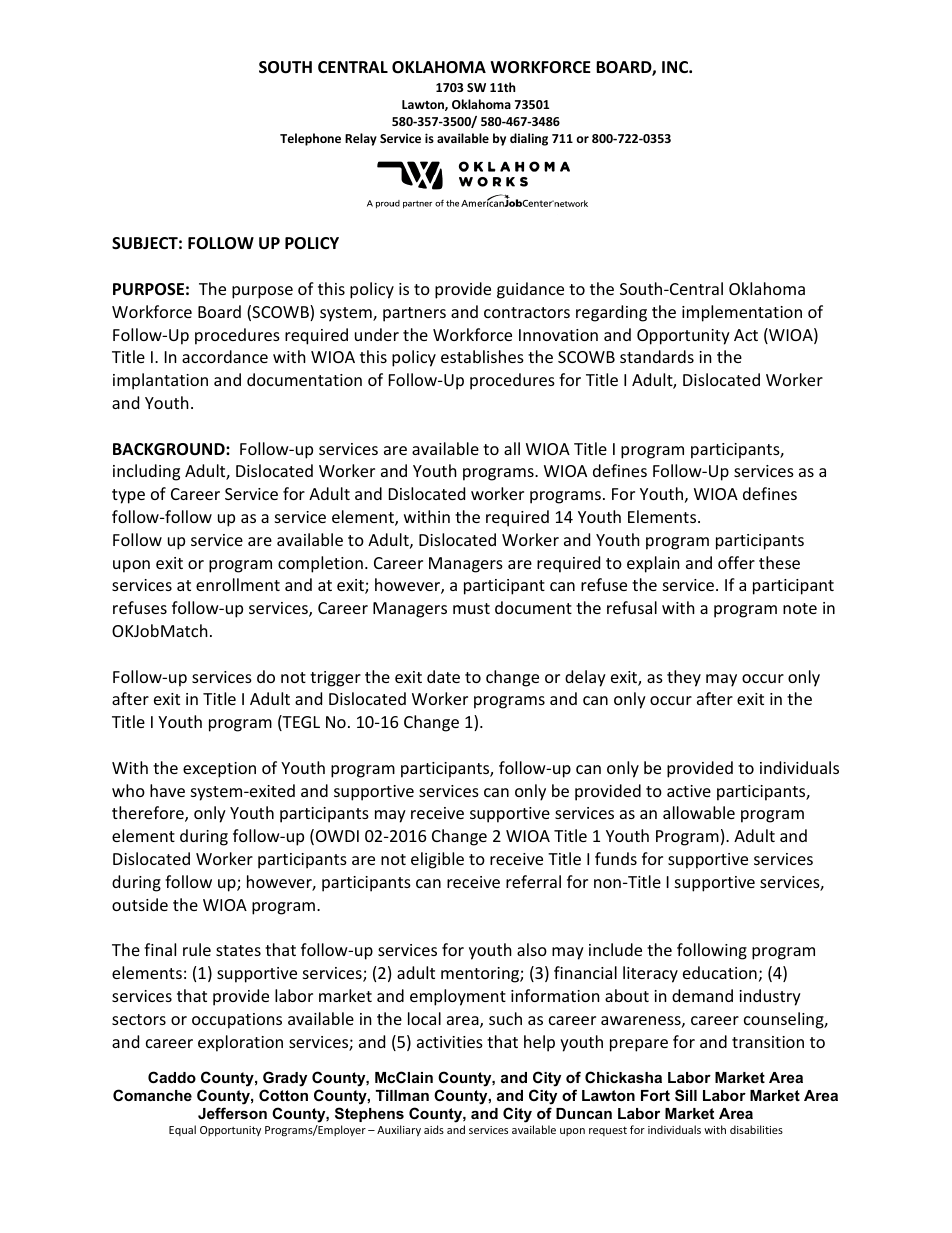 The width and height of the document is (952, 1233). What do you see at coordinates (232, 1113) in the document?
I see `Jefferson` at bounding box center [232, 1113].
